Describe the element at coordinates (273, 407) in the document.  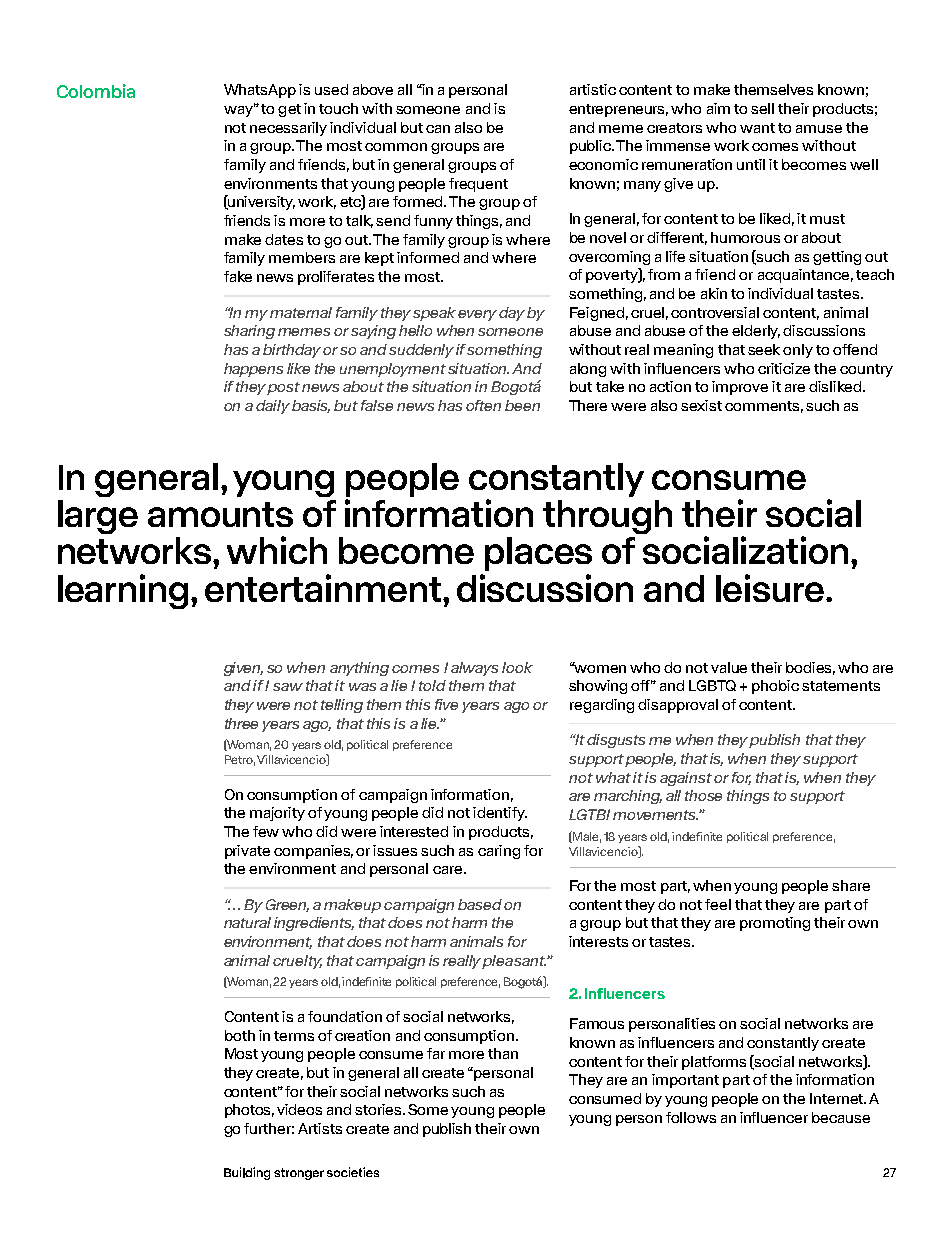
I see `daily` at that location.
